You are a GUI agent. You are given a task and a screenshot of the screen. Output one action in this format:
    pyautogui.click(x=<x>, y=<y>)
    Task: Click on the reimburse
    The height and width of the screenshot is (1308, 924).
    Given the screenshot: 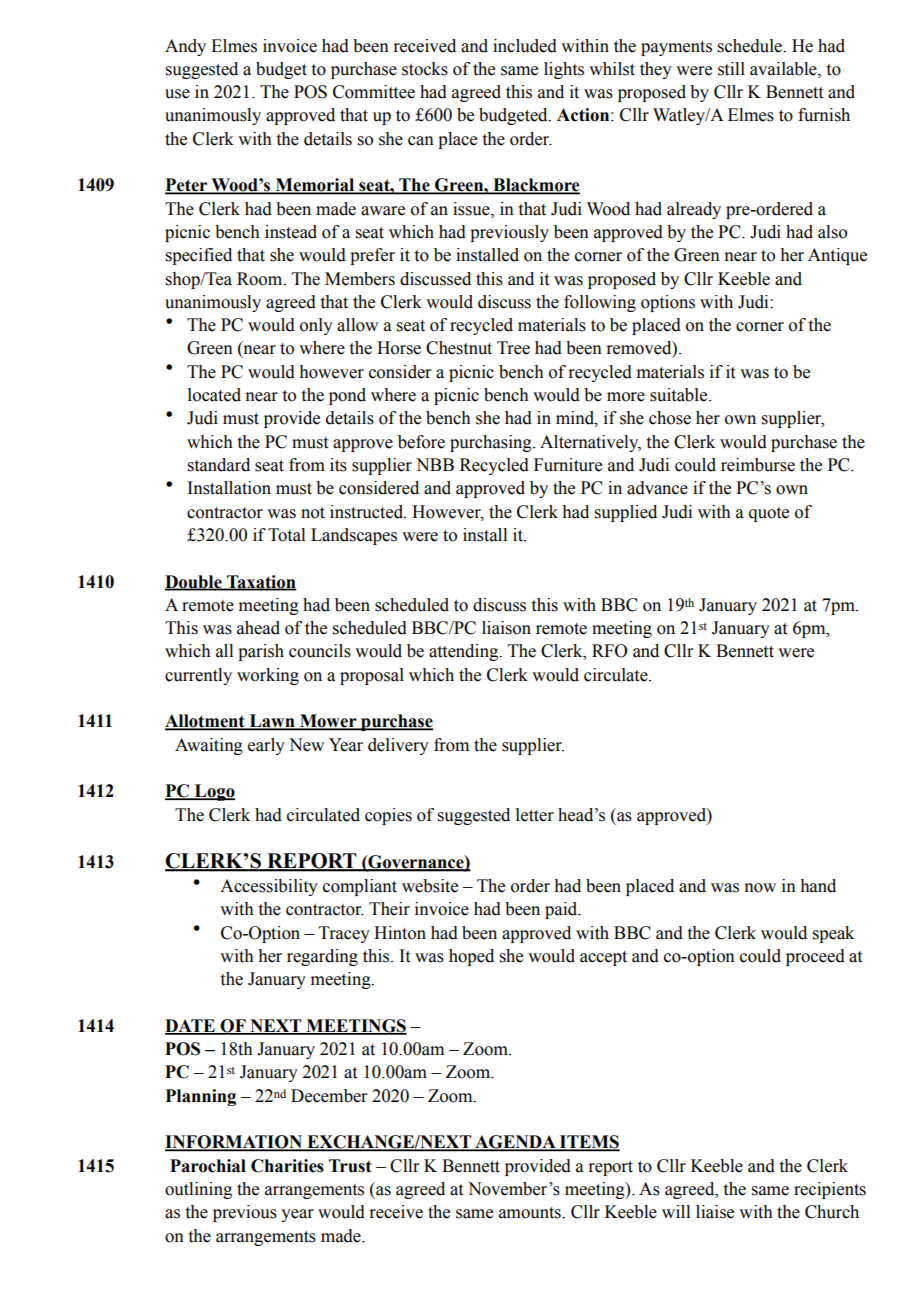 What is the action you would take?
    pyautogui.click(x=758, y=465)
